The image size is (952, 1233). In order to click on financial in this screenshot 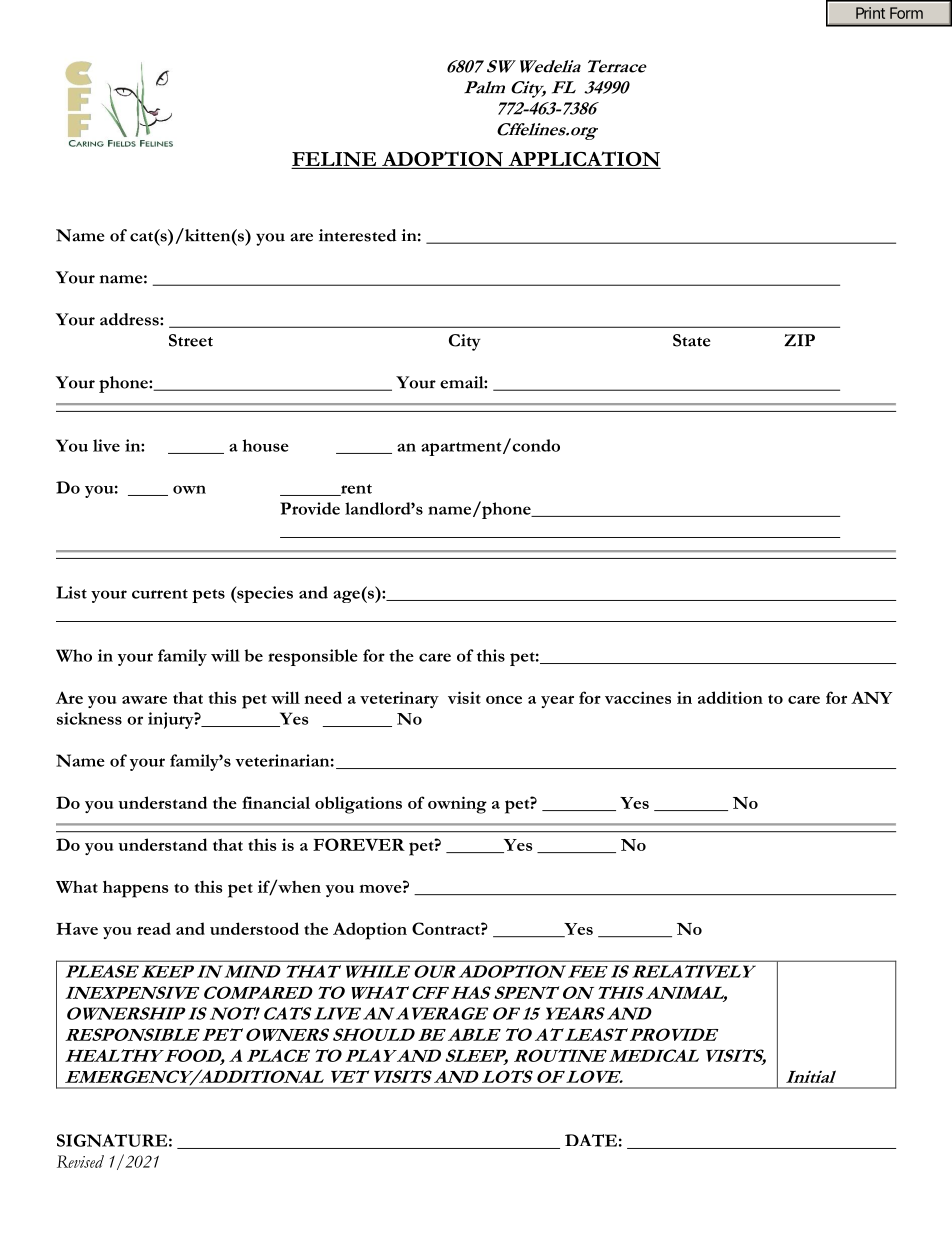, I will do `click(276, 802)`.
